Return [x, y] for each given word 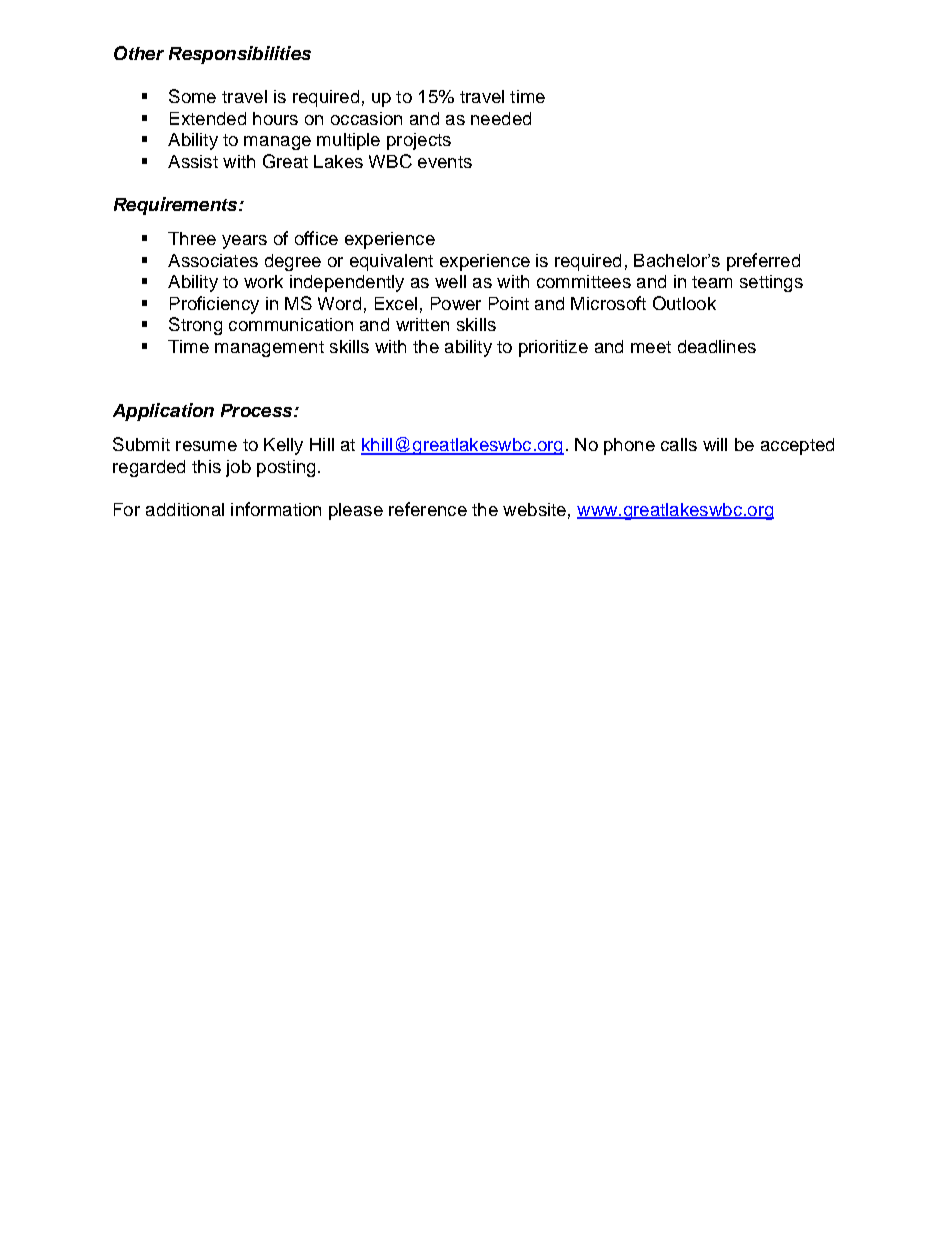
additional [185, 509]
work [263, 281]
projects [419, 141]
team [712, 282]
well [450, 281]
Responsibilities [240, 55]
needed [501, 118]
